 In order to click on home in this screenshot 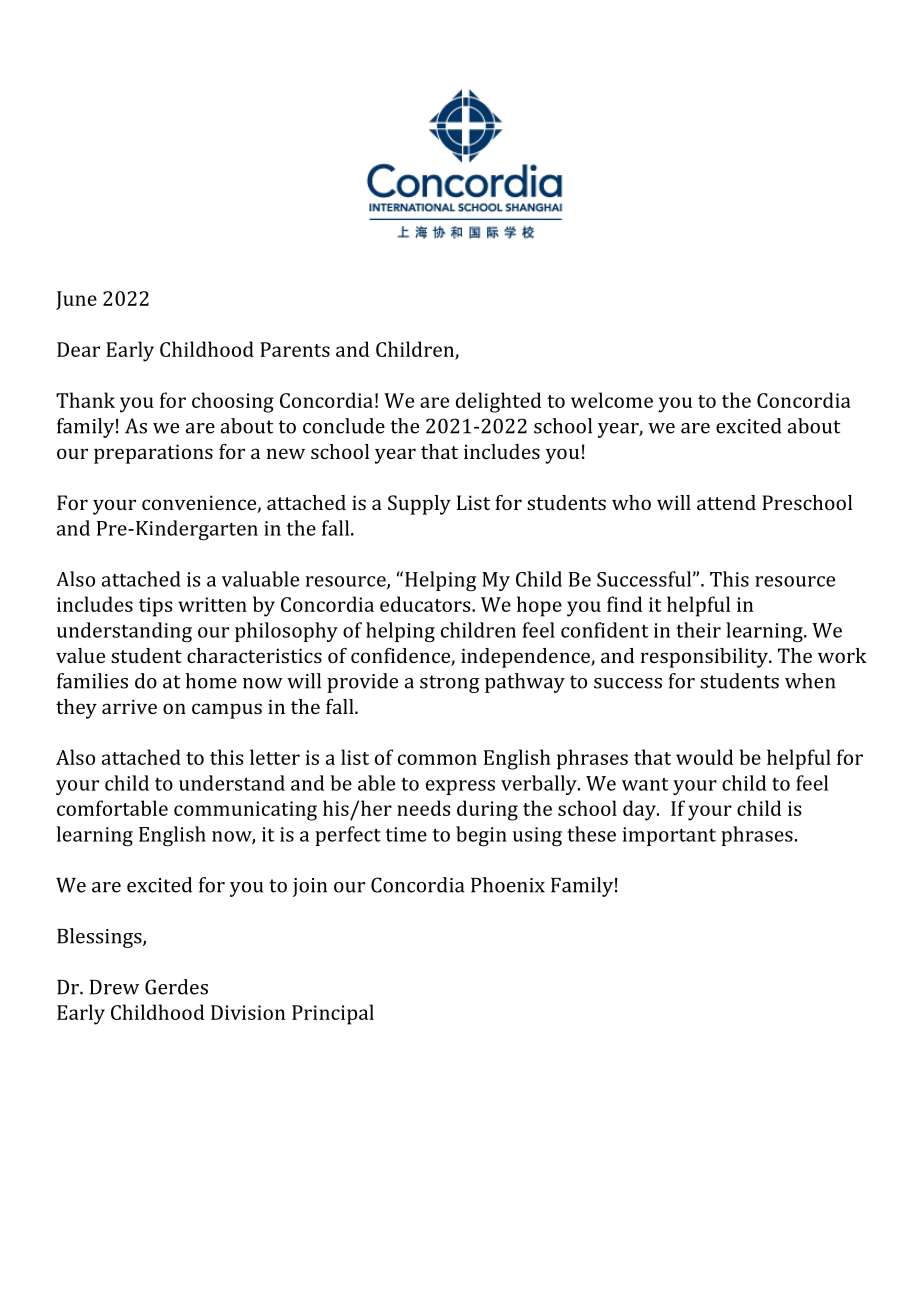, I will do `click(211, 681)`.
